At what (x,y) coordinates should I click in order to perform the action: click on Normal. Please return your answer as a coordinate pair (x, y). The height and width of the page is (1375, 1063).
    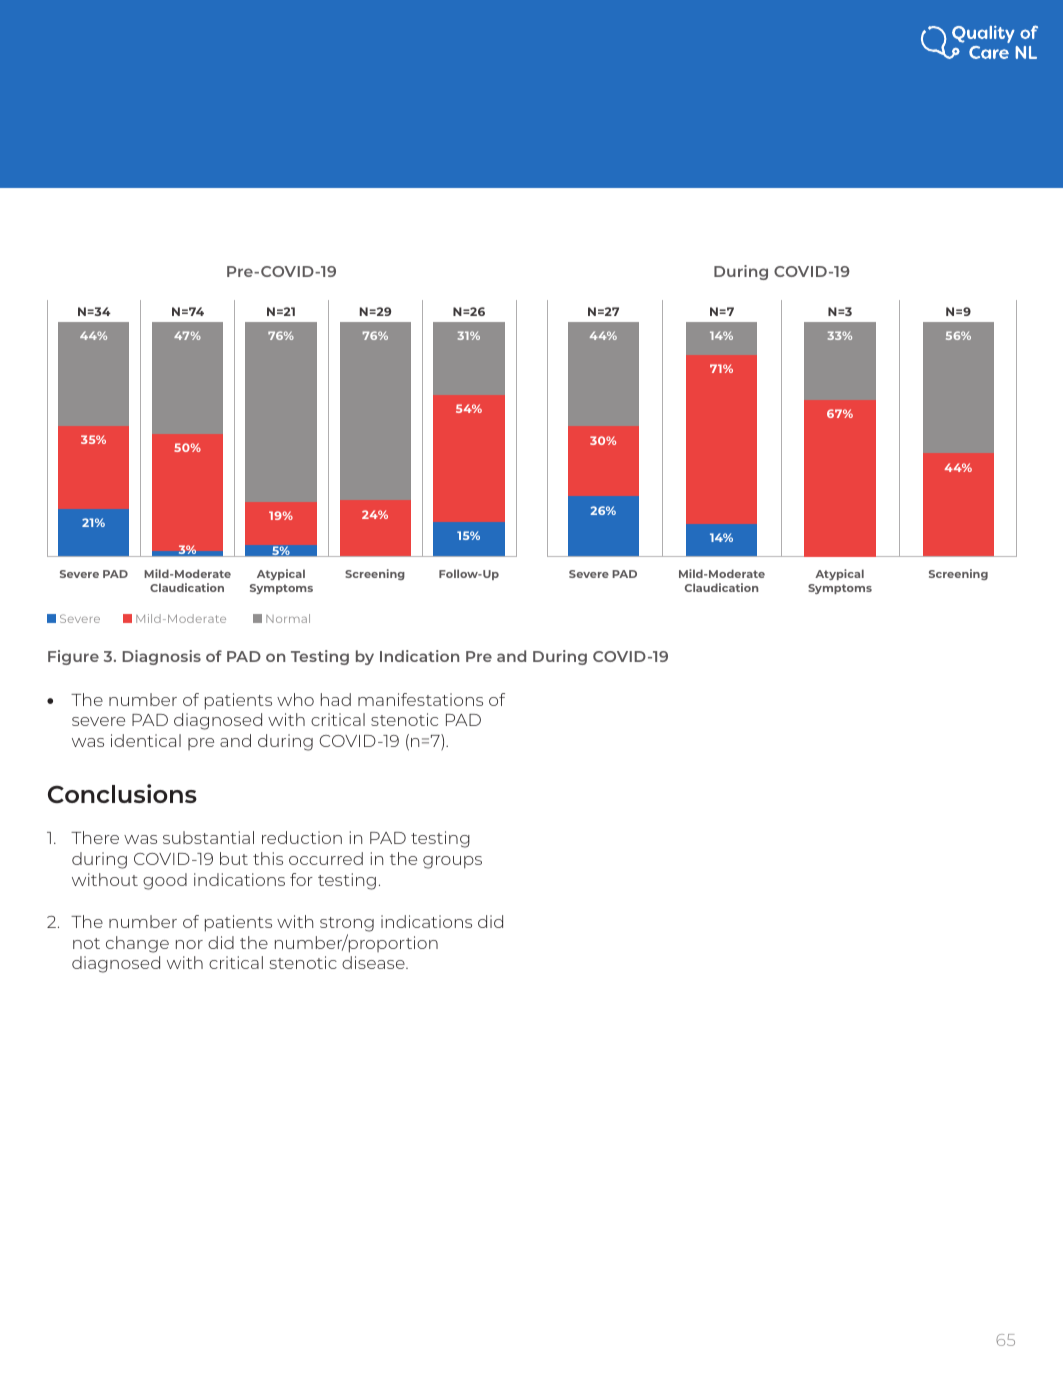
    Looking at the image, I should click on (288, 618).
